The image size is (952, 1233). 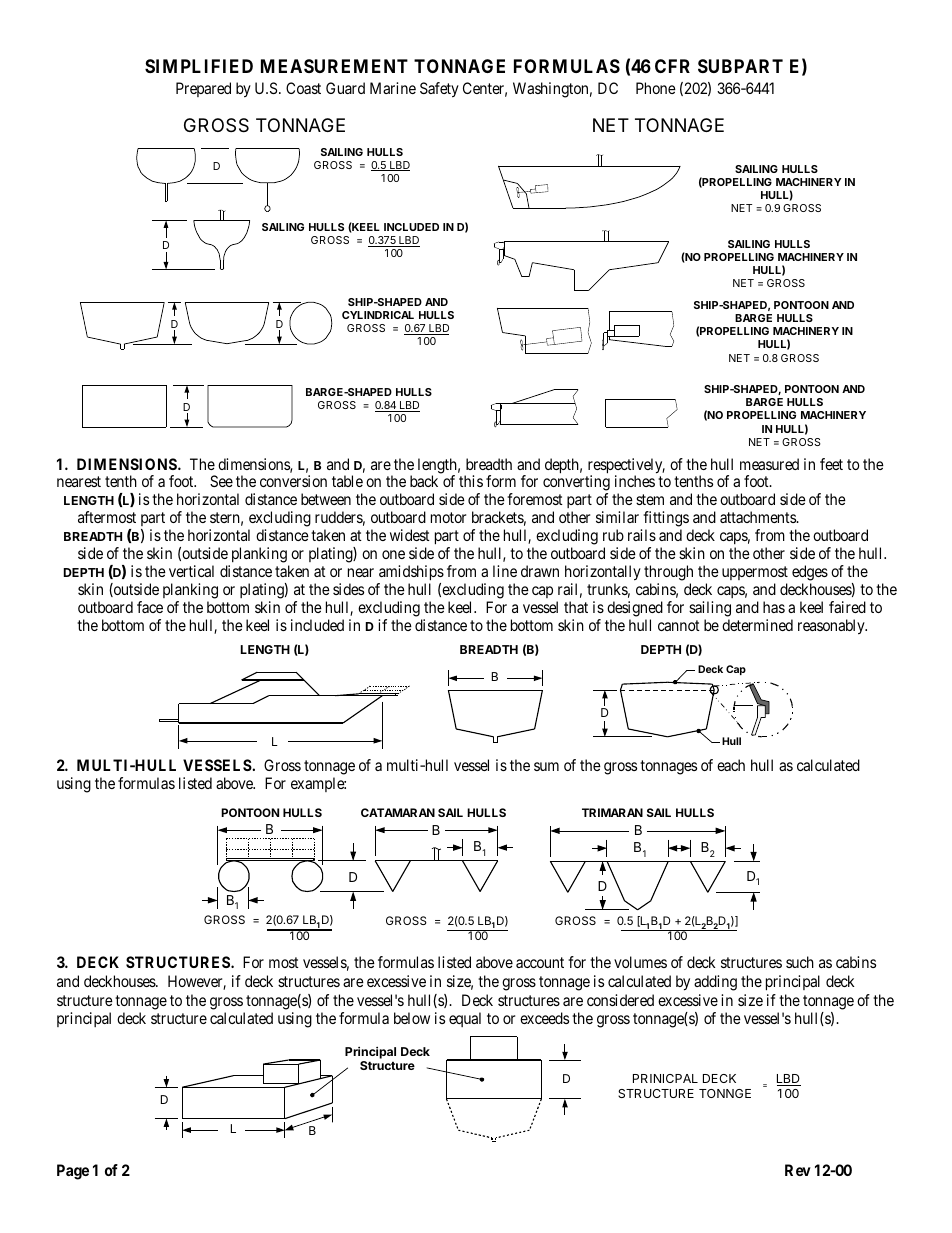 What do you see at coordinates (672, 66) in the image?
I see `CFR` at bounding box center [672, 66].
